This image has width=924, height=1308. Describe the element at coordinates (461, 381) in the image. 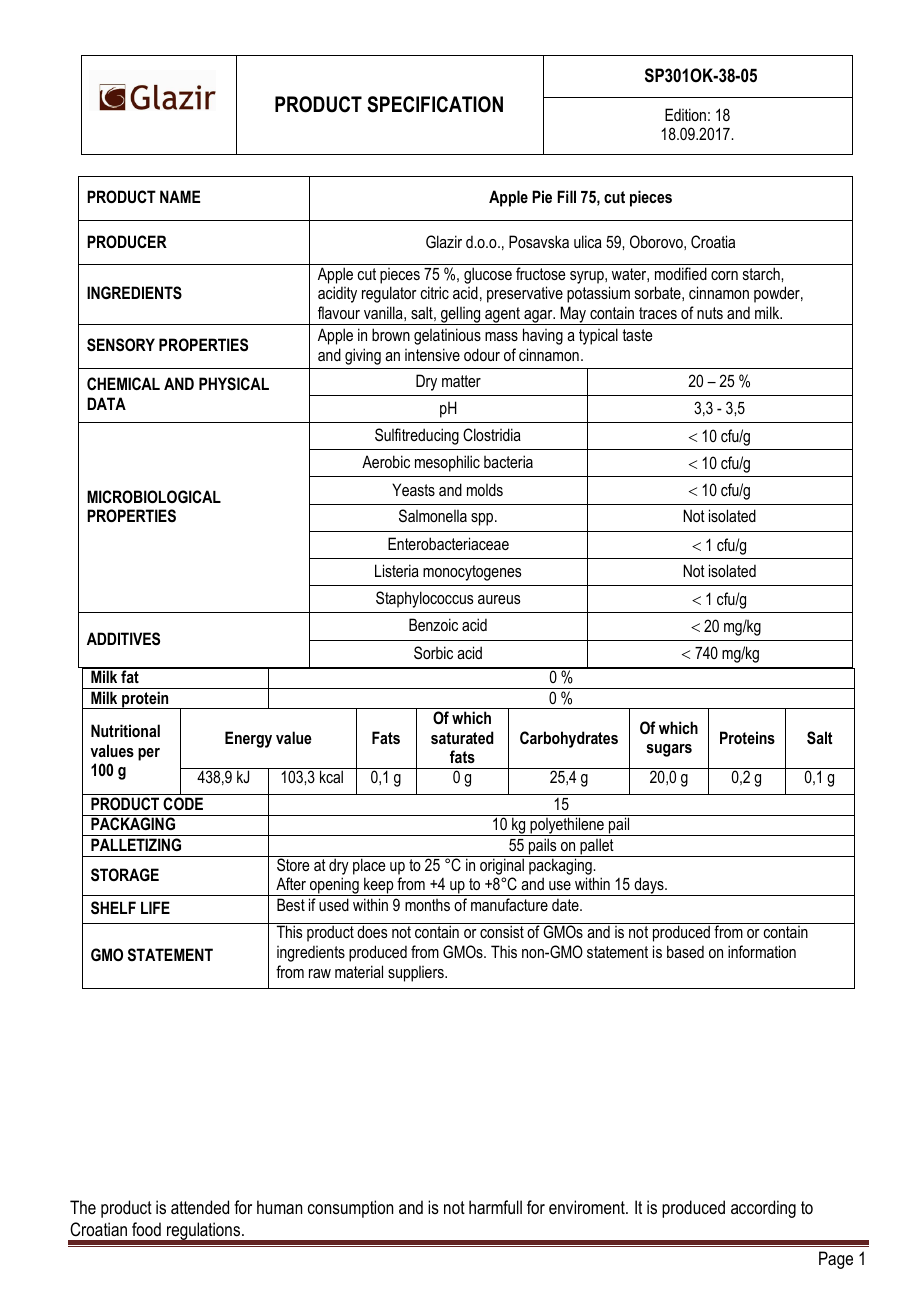

I see `matter` at that location.
